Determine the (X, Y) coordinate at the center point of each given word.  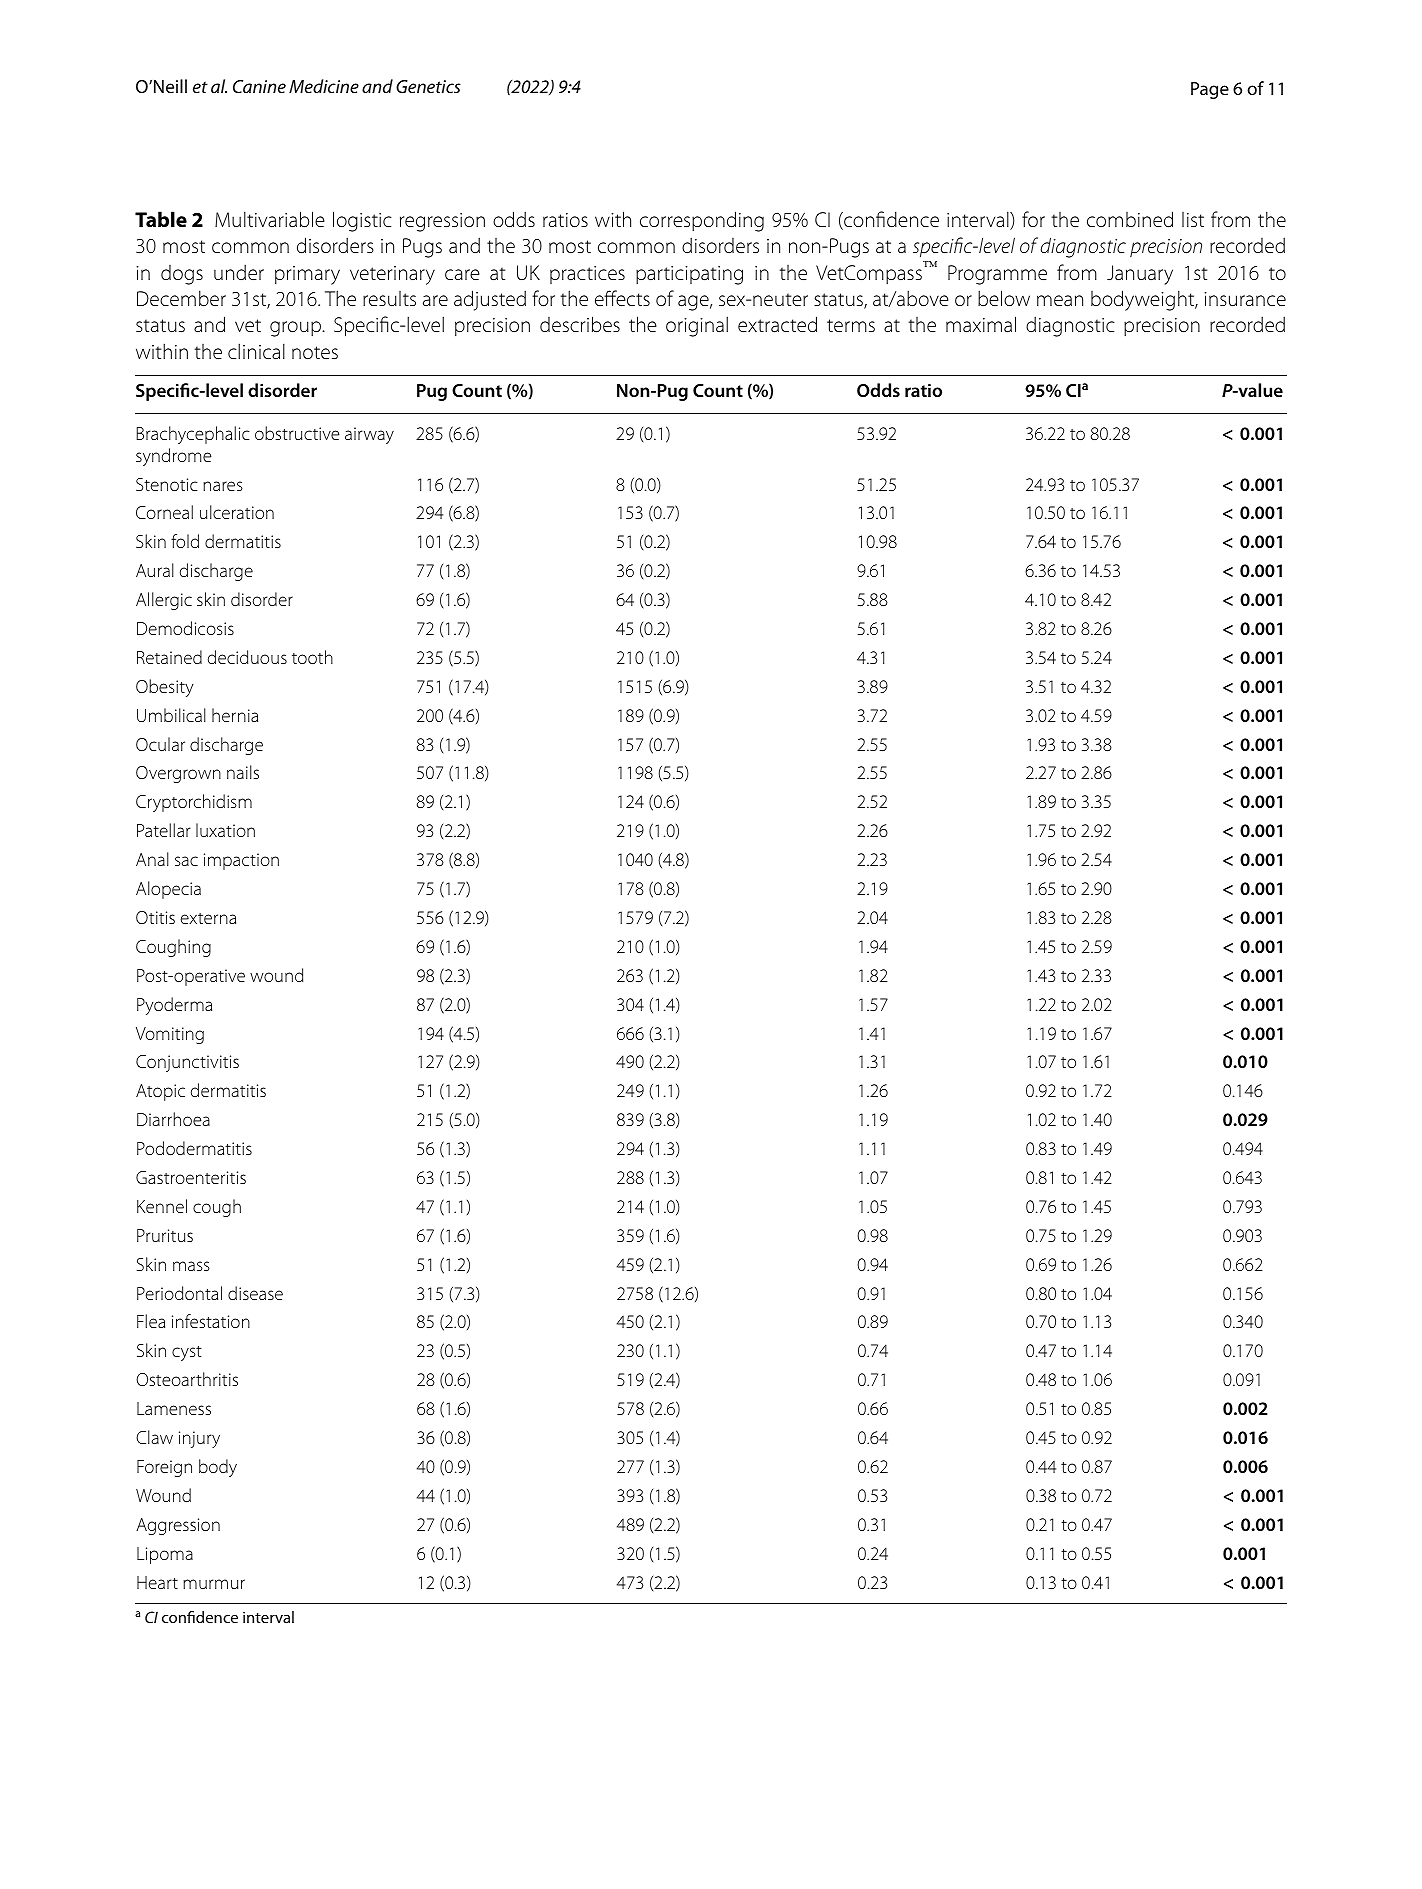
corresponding (702, 221)
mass (191, 1266)
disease (255, 1293)
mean (1060, 301)
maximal (981, 324)
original (697, 326)
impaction (241, 861)
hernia (235, 715)
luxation (225, 830)
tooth (312, 657)
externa (208, 918)
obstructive (297, 433)
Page (1210, 90)
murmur (214, 1584)
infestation (211, 1321)
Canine (259, 86)
